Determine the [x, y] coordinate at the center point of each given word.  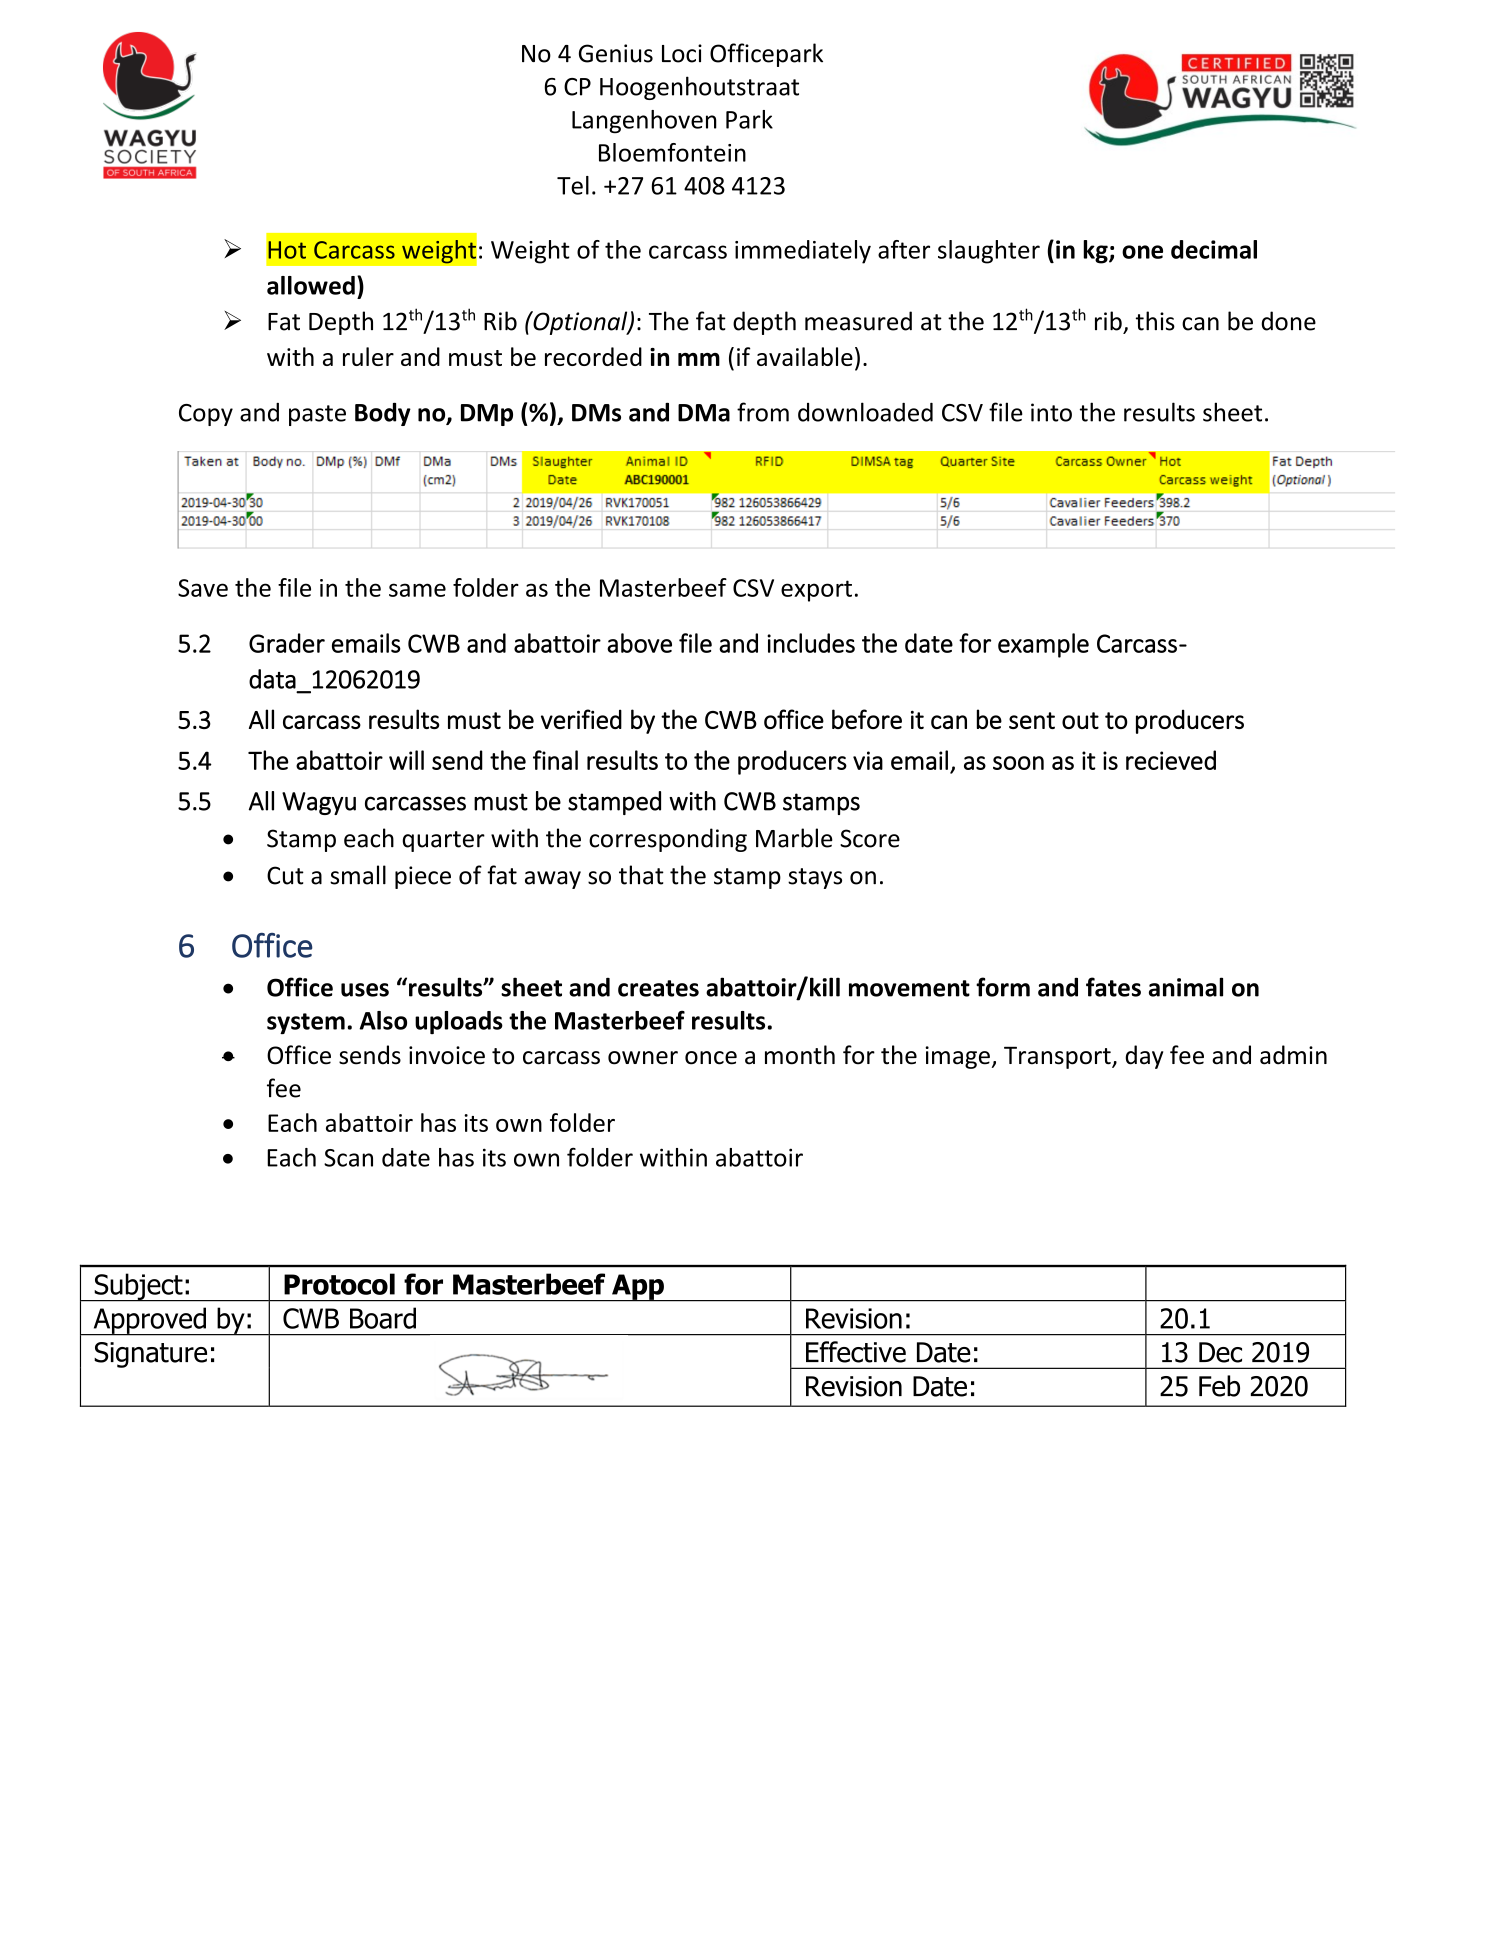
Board [383, 1318]
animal [1186, 987]
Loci [682, 53]
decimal [1214, 249]
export [816, 591]
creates [658, 988]
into [1051, 412]
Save [203, 588]
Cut [285, 875]
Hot [287, 250]
